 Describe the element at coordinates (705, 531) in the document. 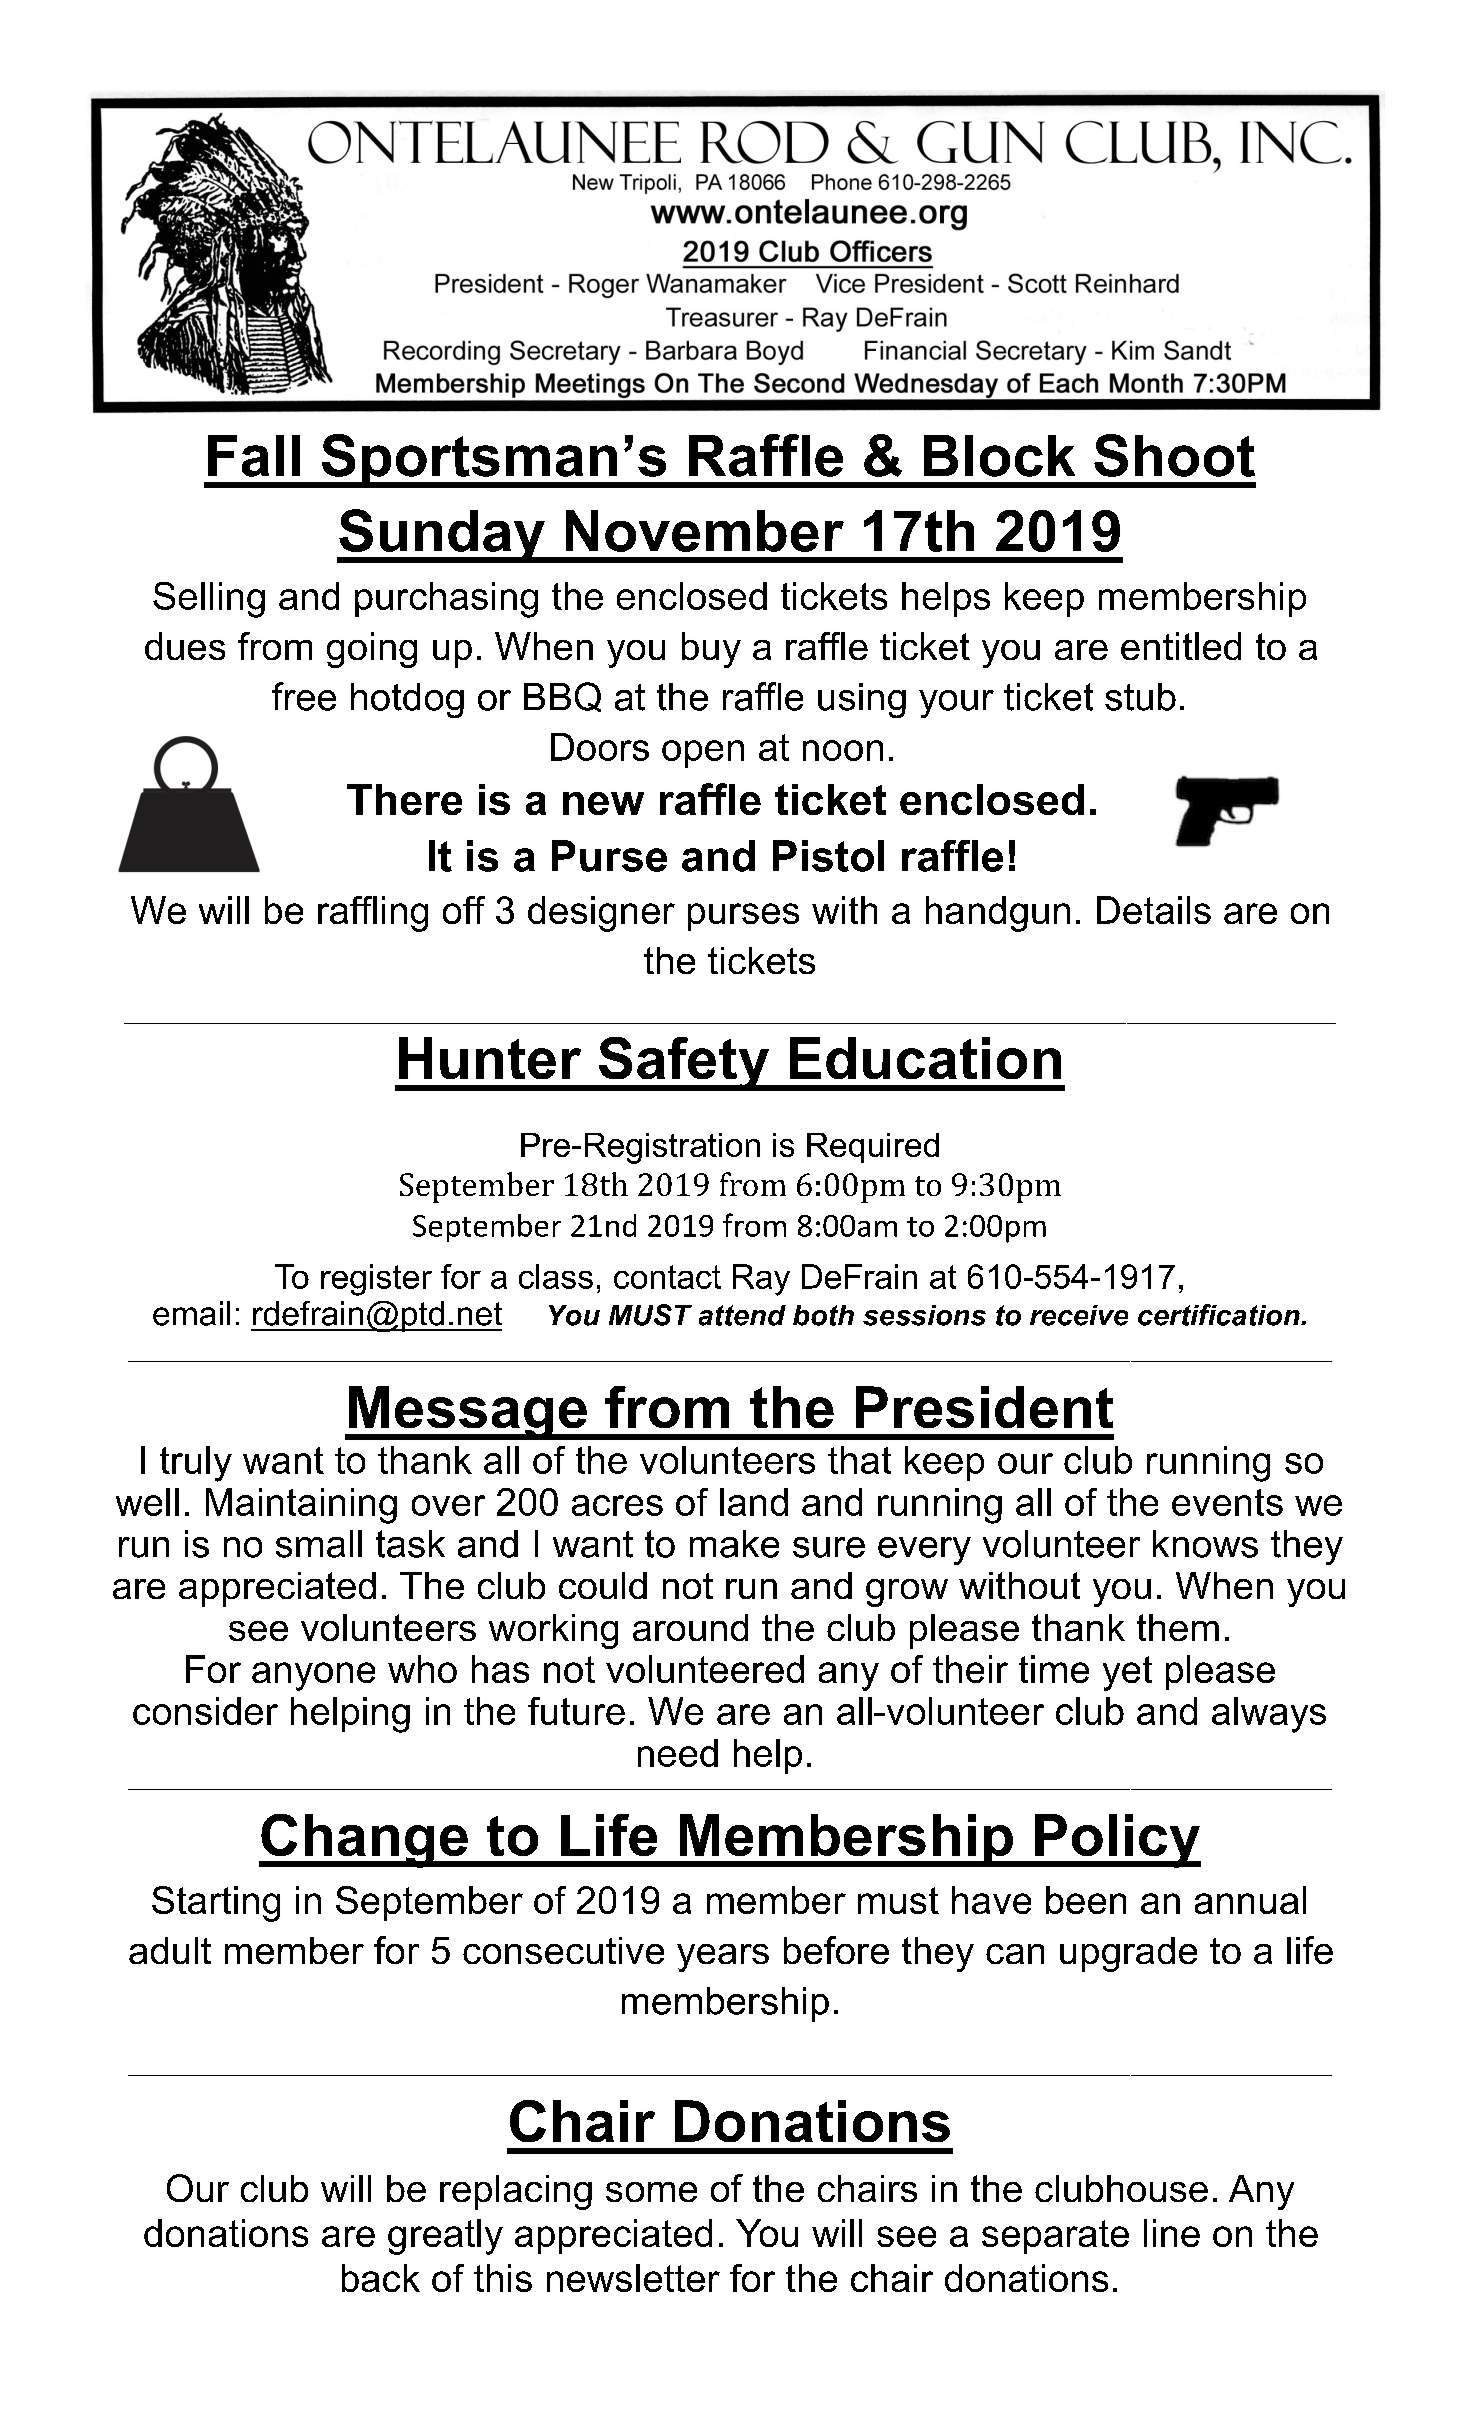

I see `November` at that location.
